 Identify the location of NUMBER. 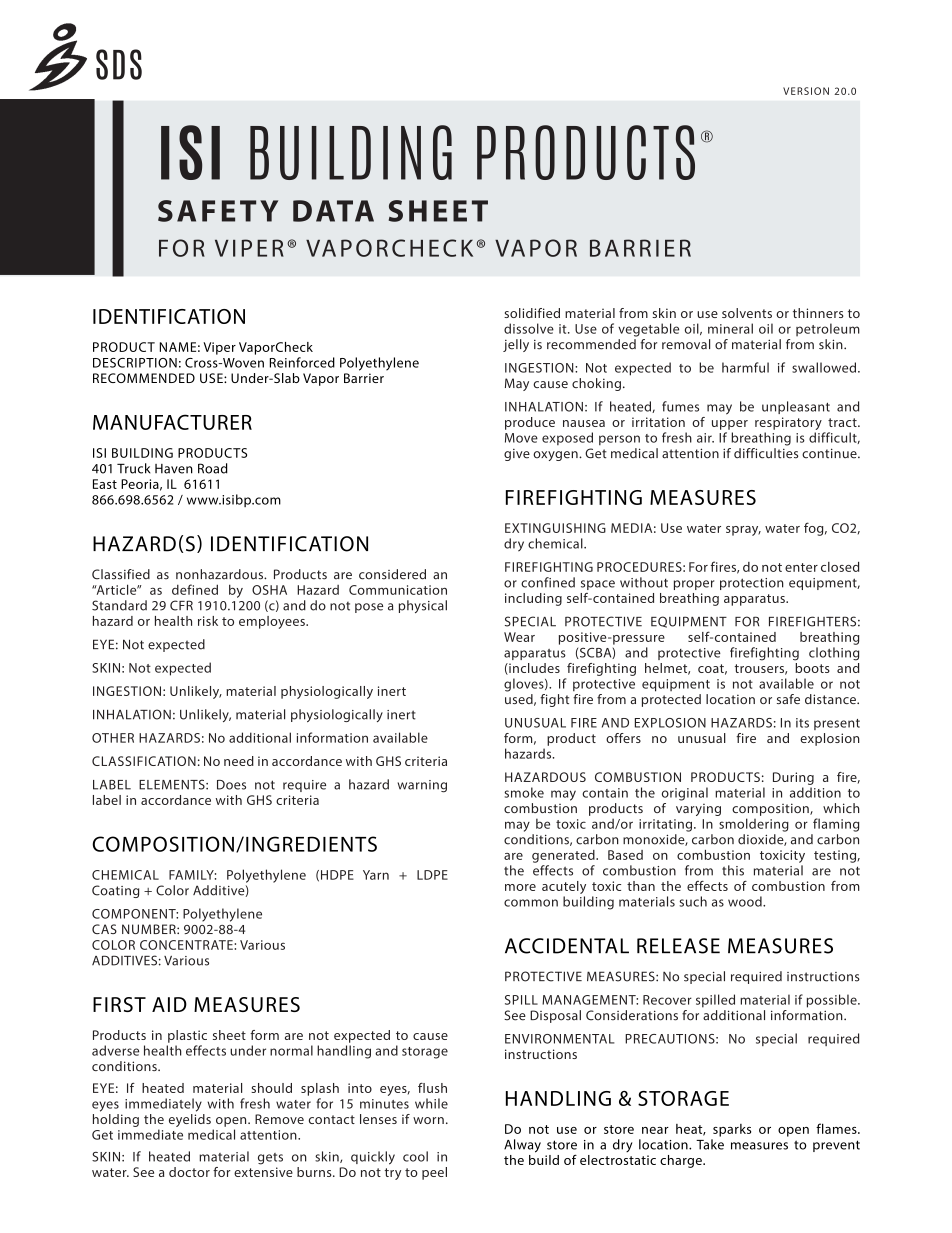
(150, 929).
